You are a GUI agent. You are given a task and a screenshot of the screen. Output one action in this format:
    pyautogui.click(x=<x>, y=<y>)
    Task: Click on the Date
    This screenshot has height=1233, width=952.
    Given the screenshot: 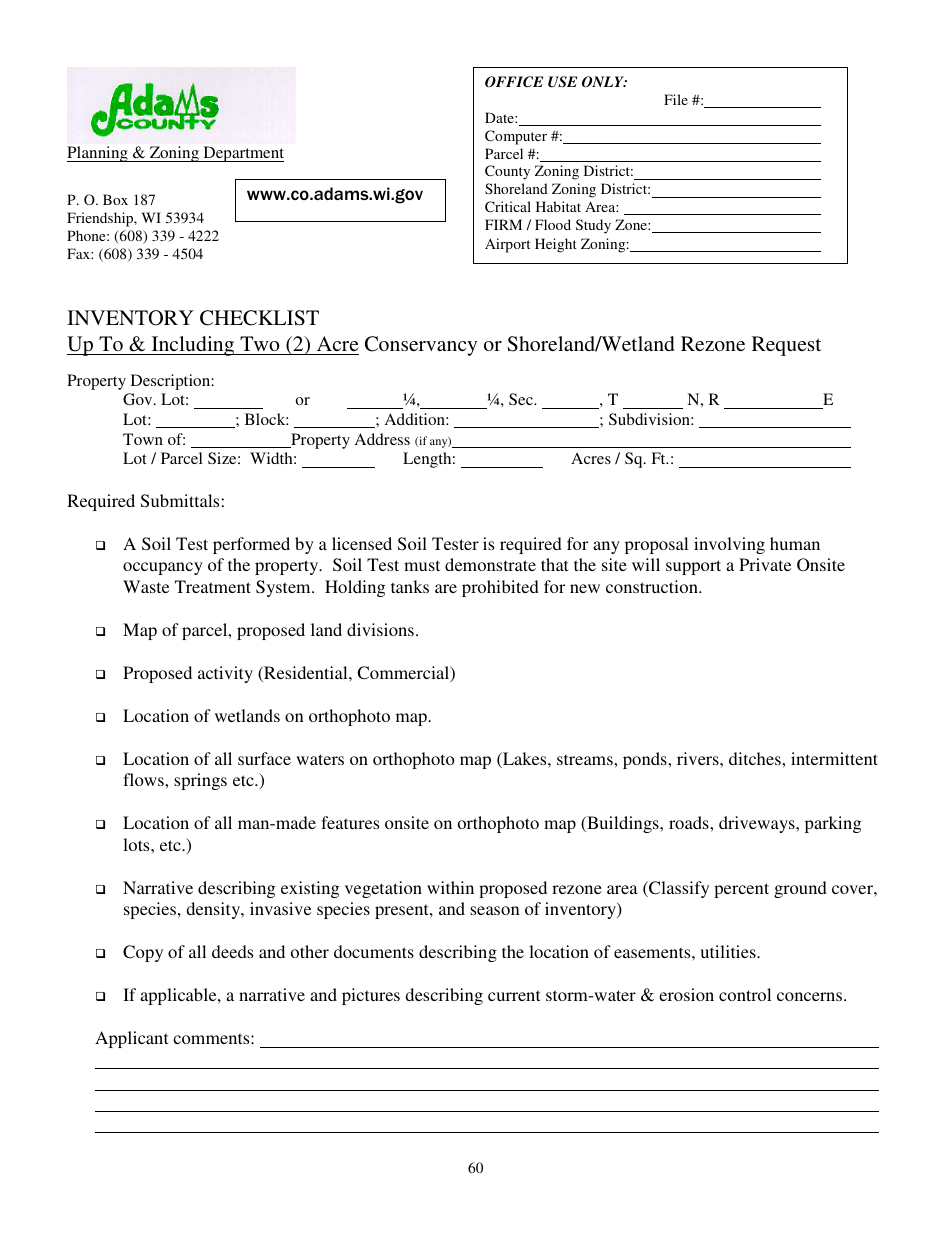 What is the action you would take?
    pyautogui.click(x=500, y=117)
